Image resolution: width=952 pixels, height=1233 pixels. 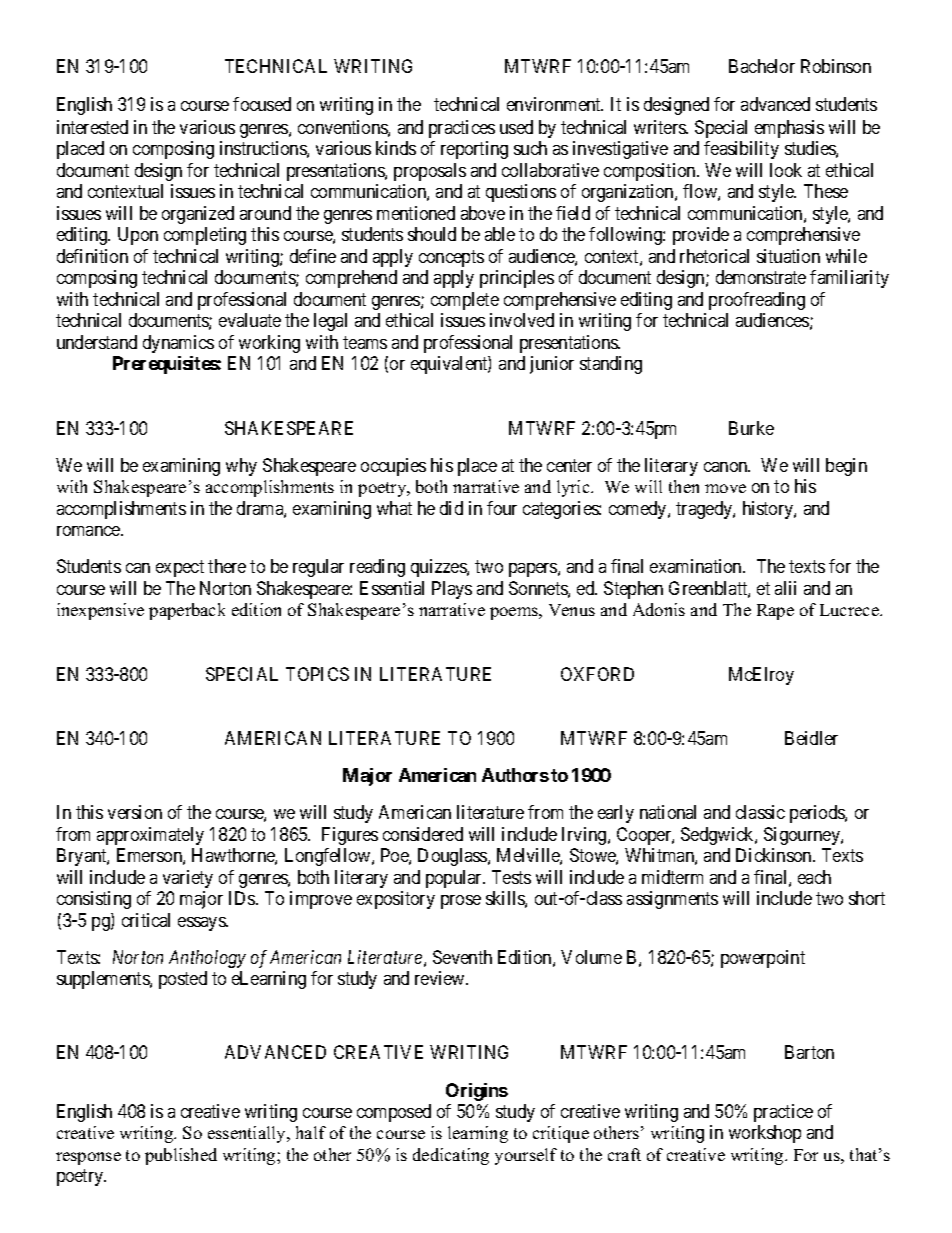 I want to click on paperback, so click(x=187, y=611).
